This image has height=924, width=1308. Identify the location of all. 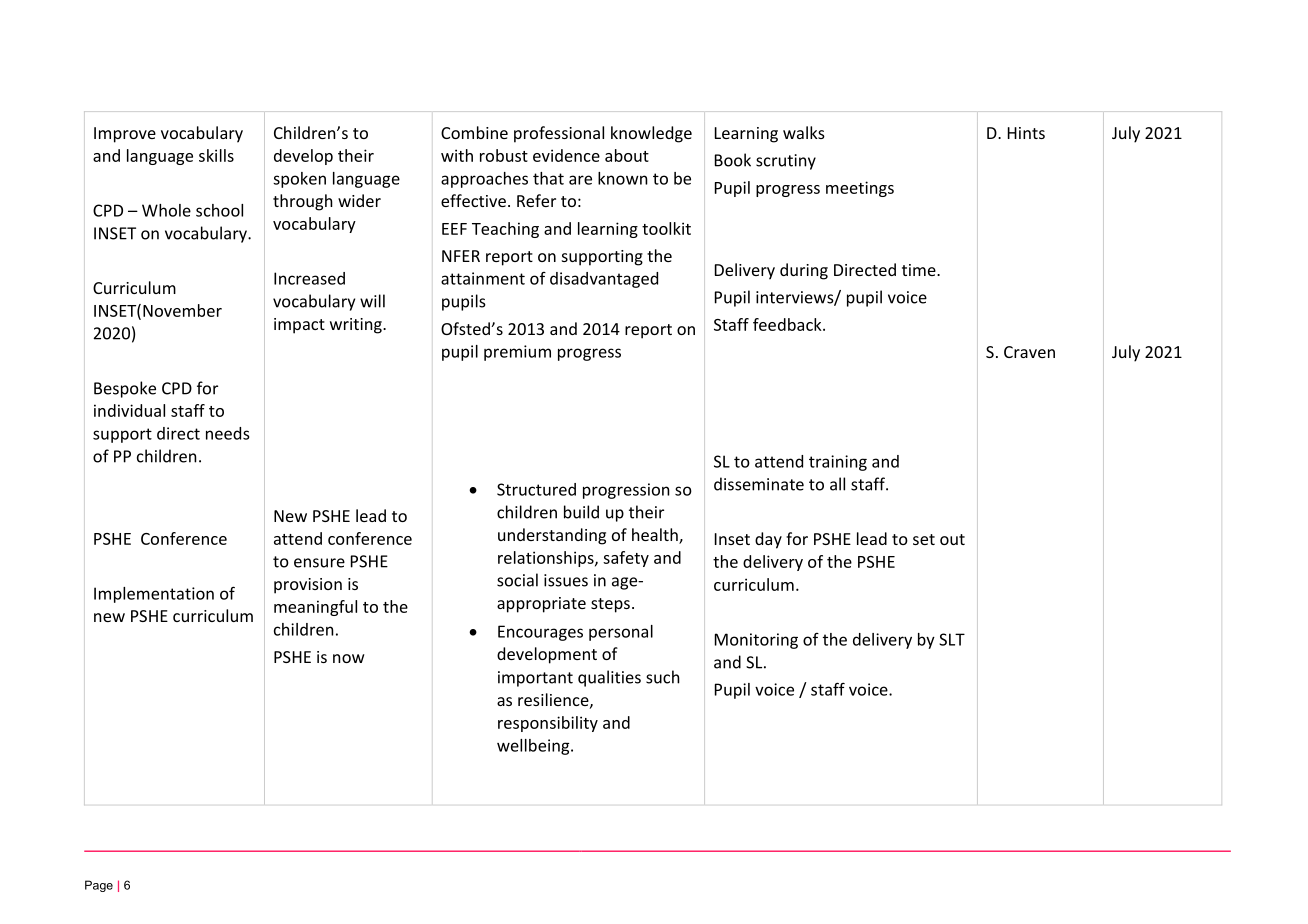
(837, 484).
